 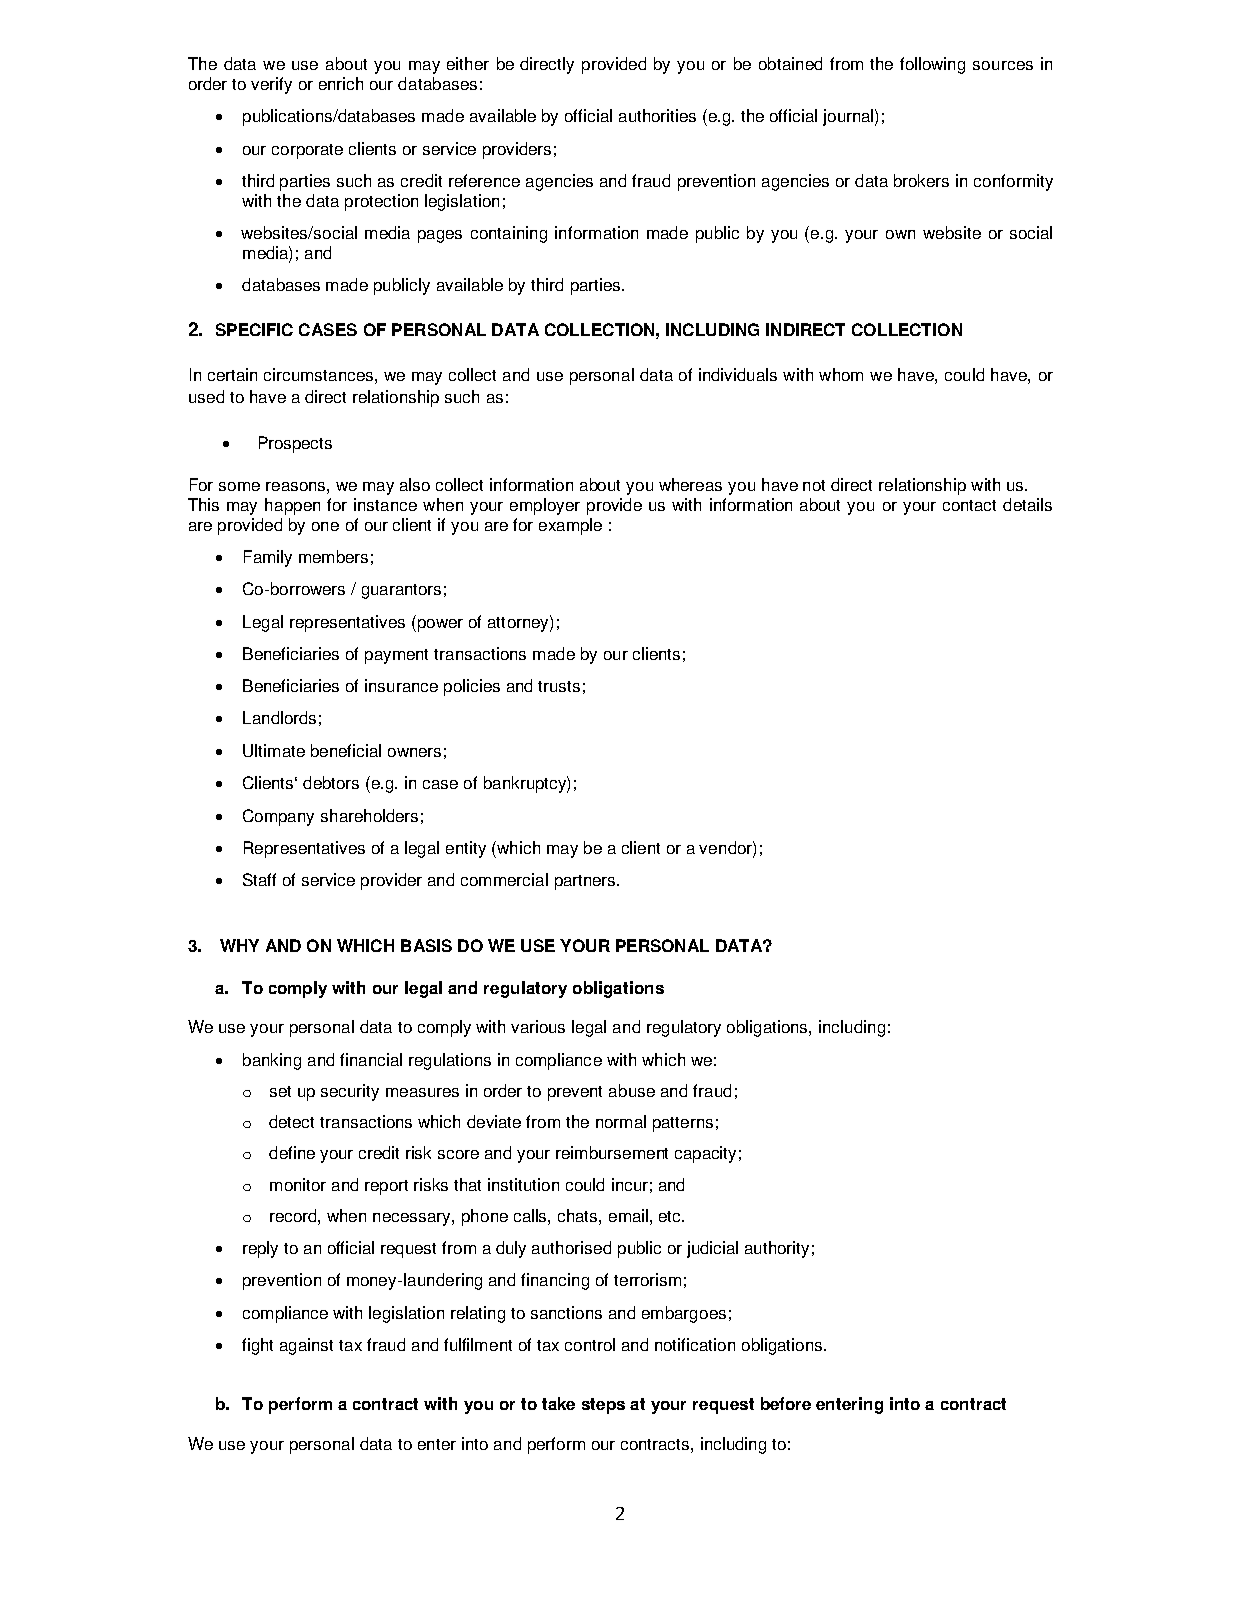 I want to click on following, so click(x=932, y=65).
